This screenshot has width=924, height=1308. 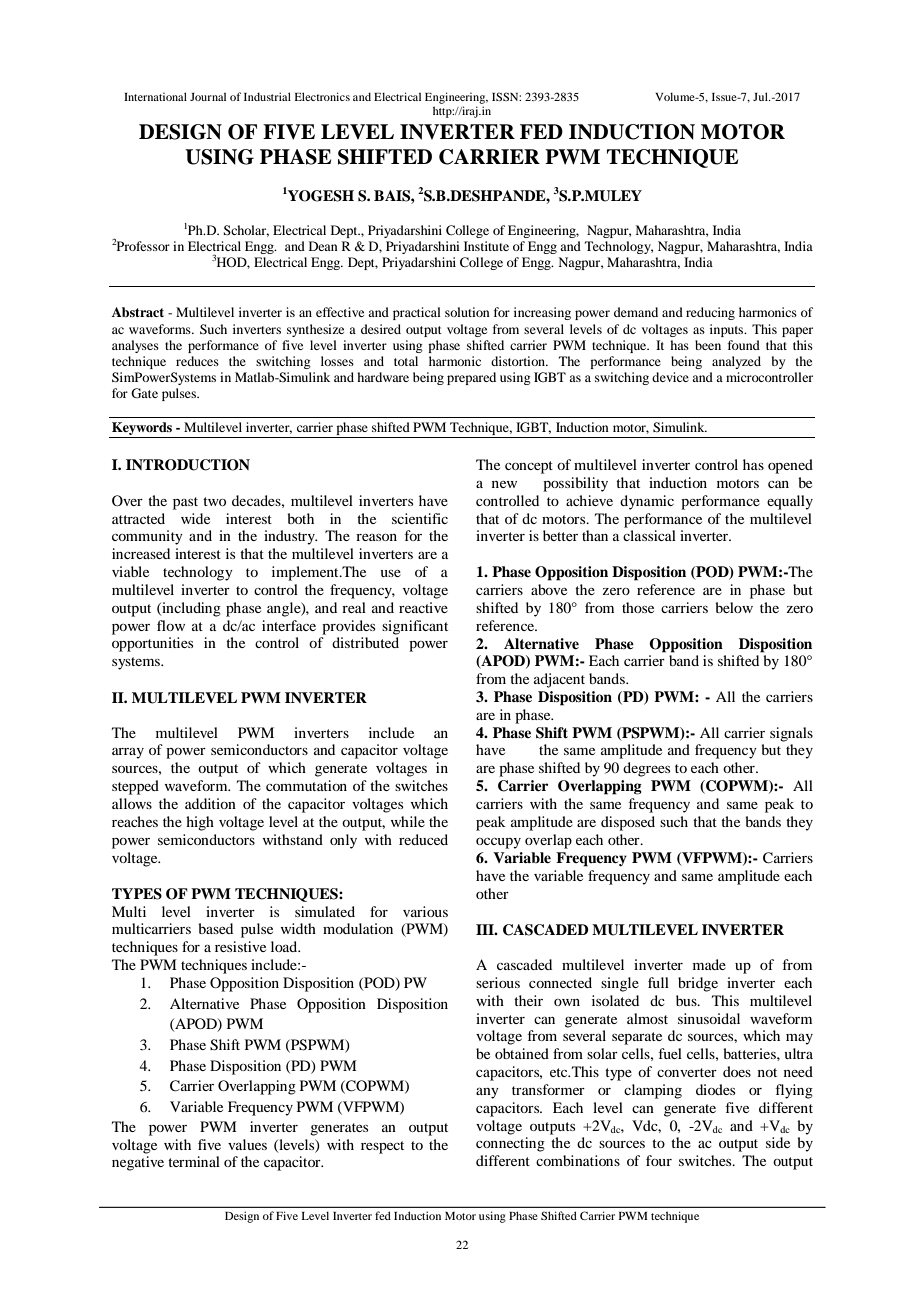 I want to click on reducing, so click(x=710, y=313).
